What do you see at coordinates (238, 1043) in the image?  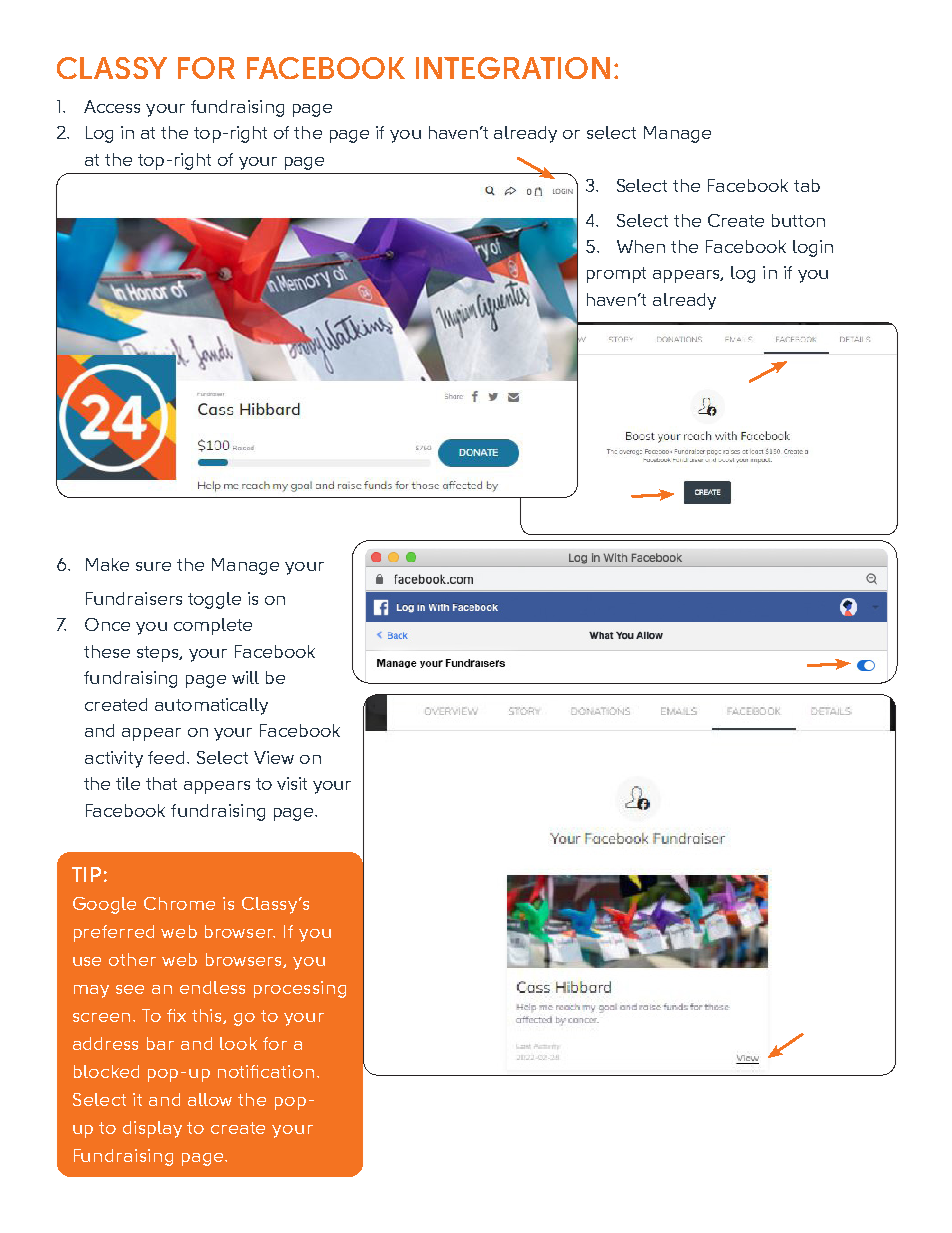 I see `look` at bounding box center [238, 1043].
